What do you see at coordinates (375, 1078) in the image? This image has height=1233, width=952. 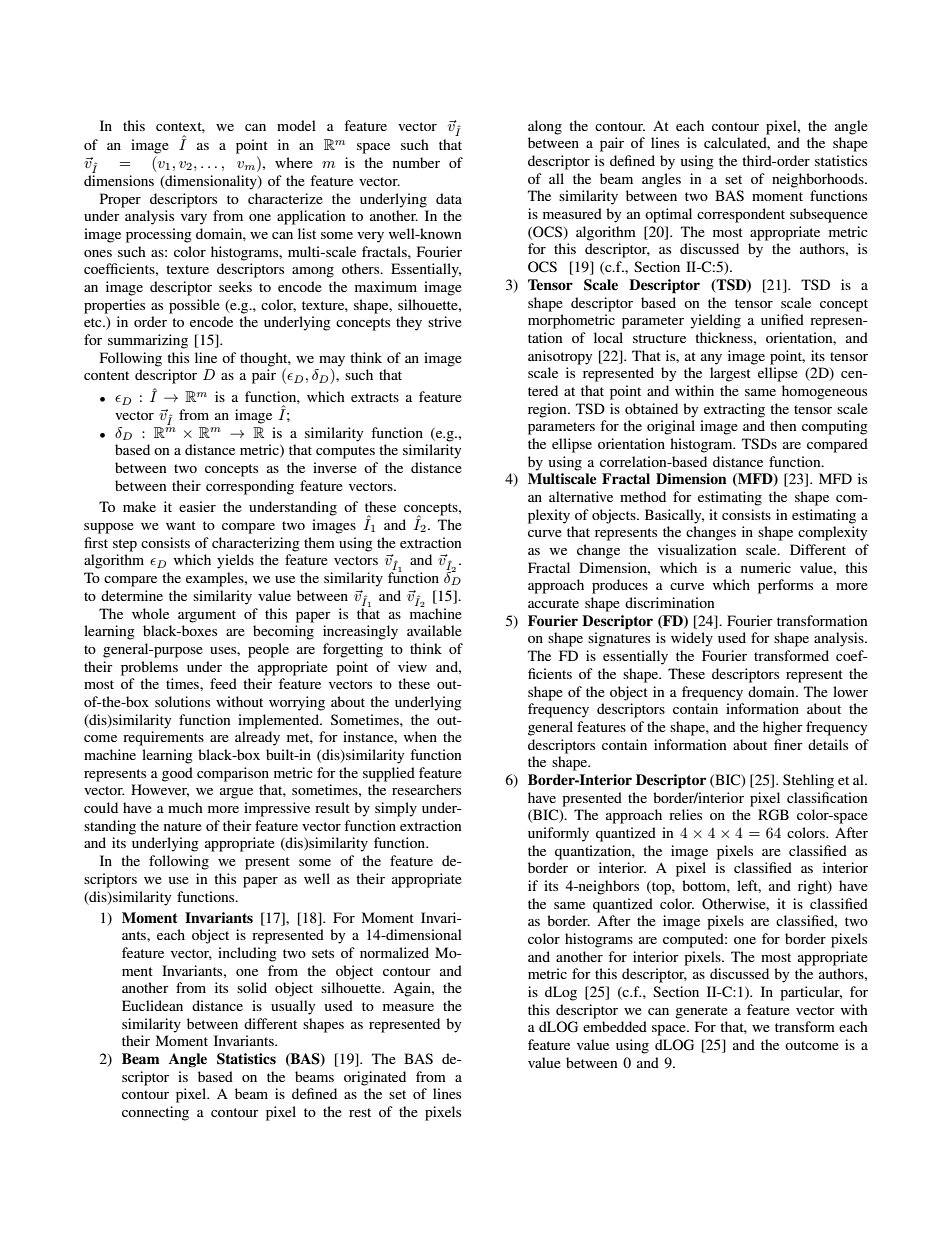 I see `originated` at bounding box center [375, 1078].
